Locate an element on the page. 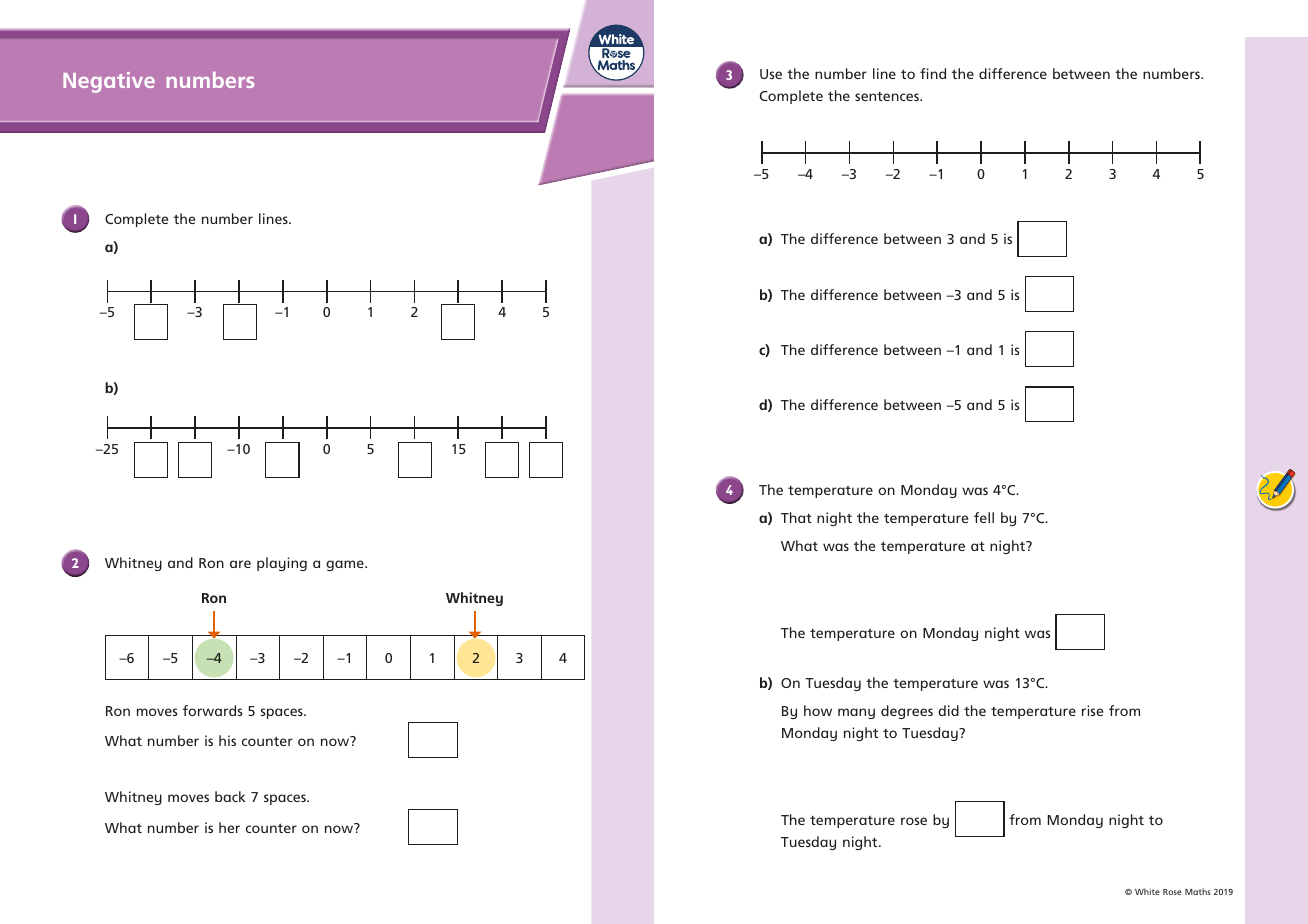 This page has height=924, width=1308. Use is located at coordinates (771, 74).
